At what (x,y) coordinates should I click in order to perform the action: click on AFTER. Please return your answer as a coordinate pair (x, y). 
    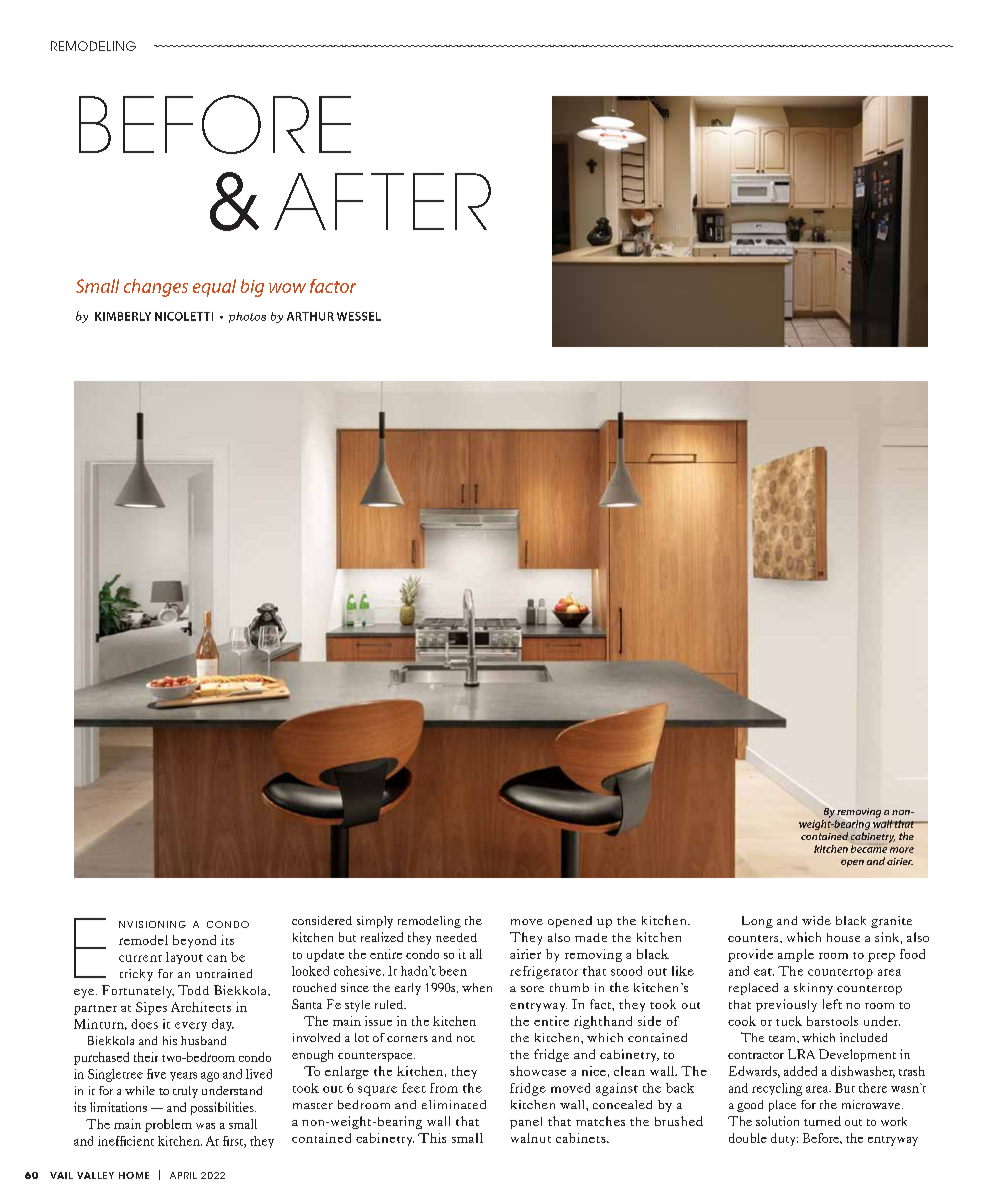
    Looking at the image, I should click on (382, 201).
